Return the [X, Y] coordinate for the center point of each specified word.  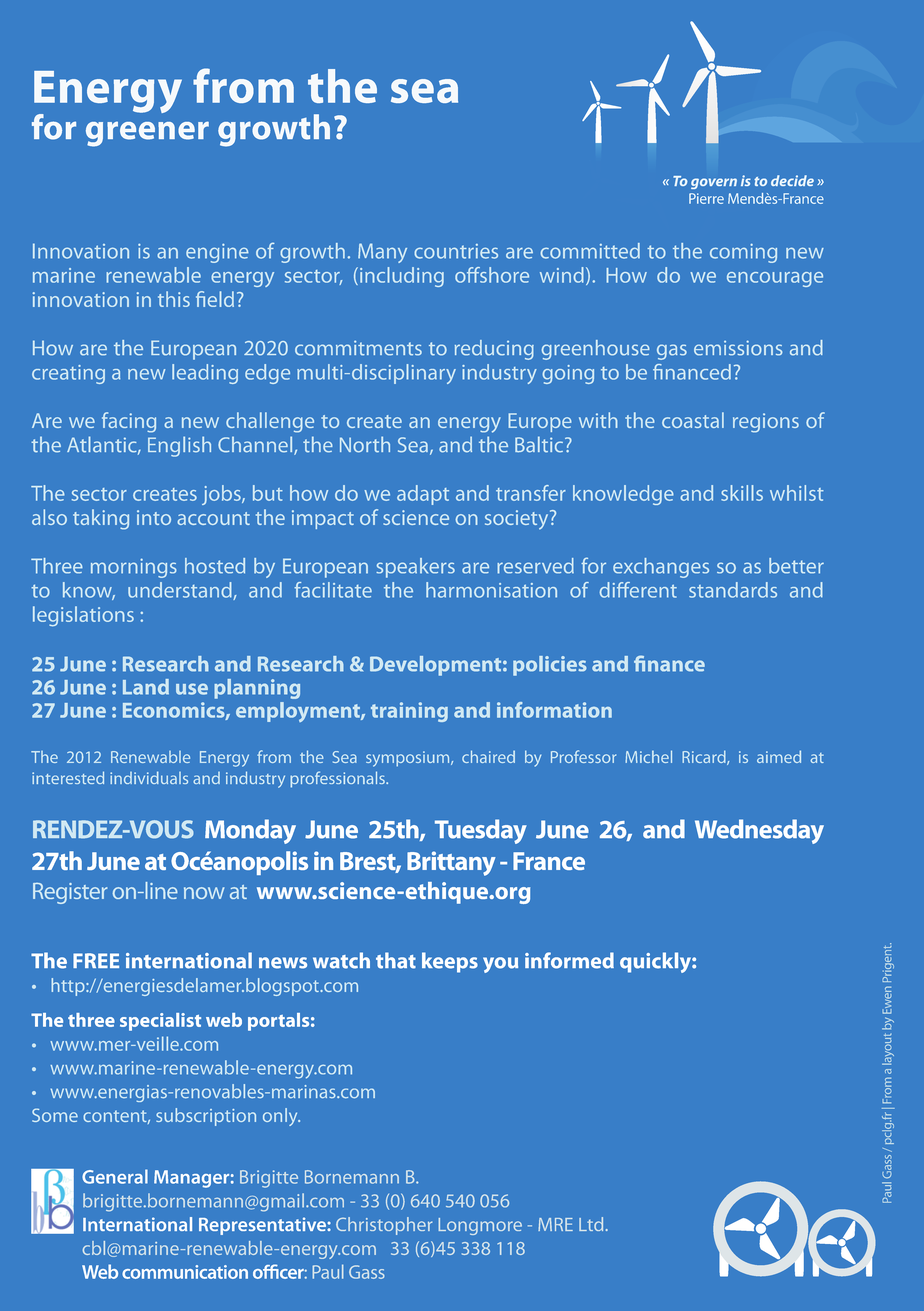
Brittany [451, 863]
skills [742, 493]
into [154, 517]
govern [714, 183]
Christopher [384, 1226]
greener [147, 134]
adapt [423, 495]
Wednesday [759, 831]
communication [185, 1272]
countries [456, 251]
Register [70, 893]
